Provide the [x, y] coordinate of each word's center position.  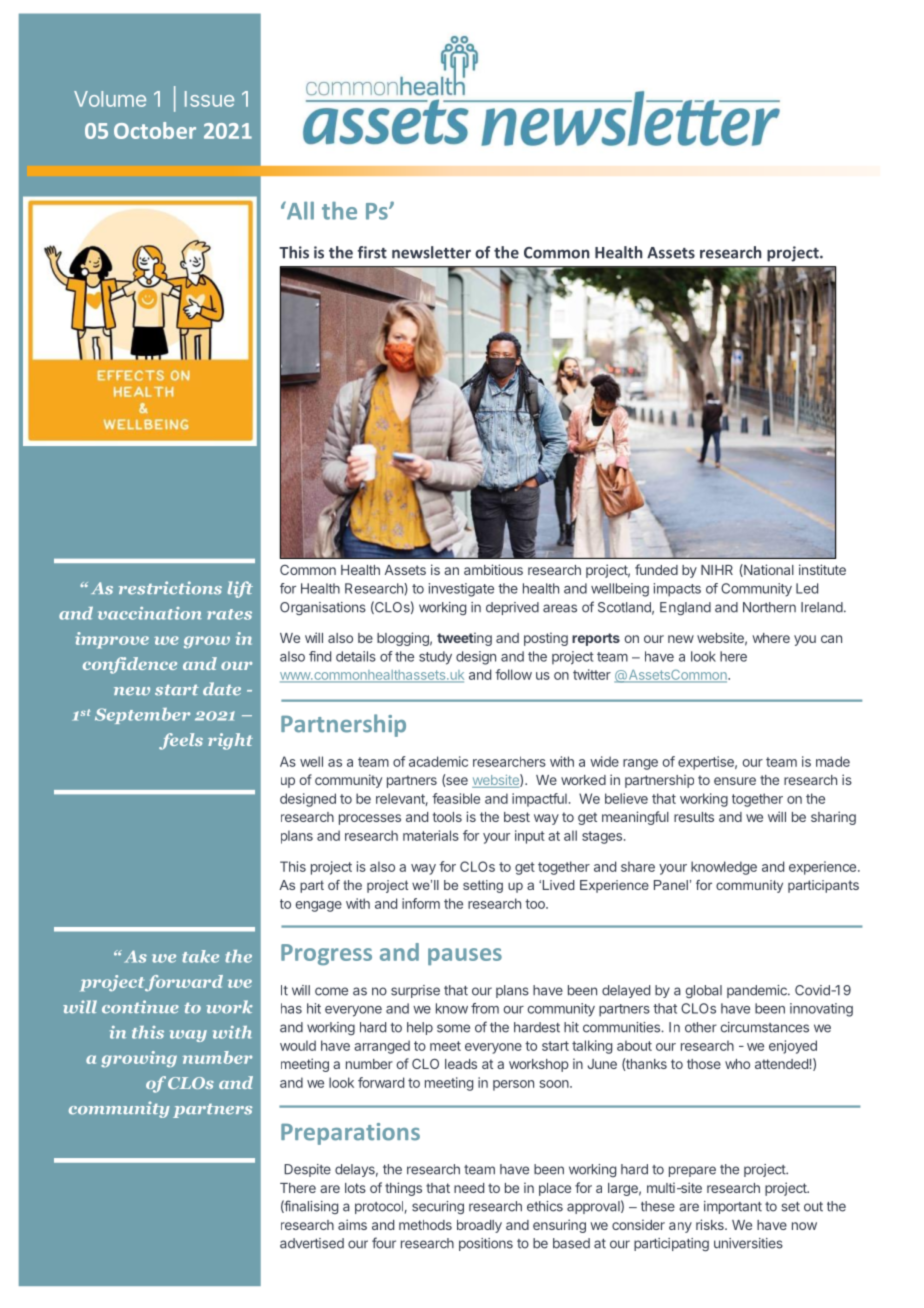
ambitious [493, 569]
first [372, 252]
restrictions [170, 588]
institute [822, 569]
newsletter [431, 252]
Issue [209, 99]
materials [431, 835]
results [694, 817]
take [200, 956]
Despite [307, 1170]
